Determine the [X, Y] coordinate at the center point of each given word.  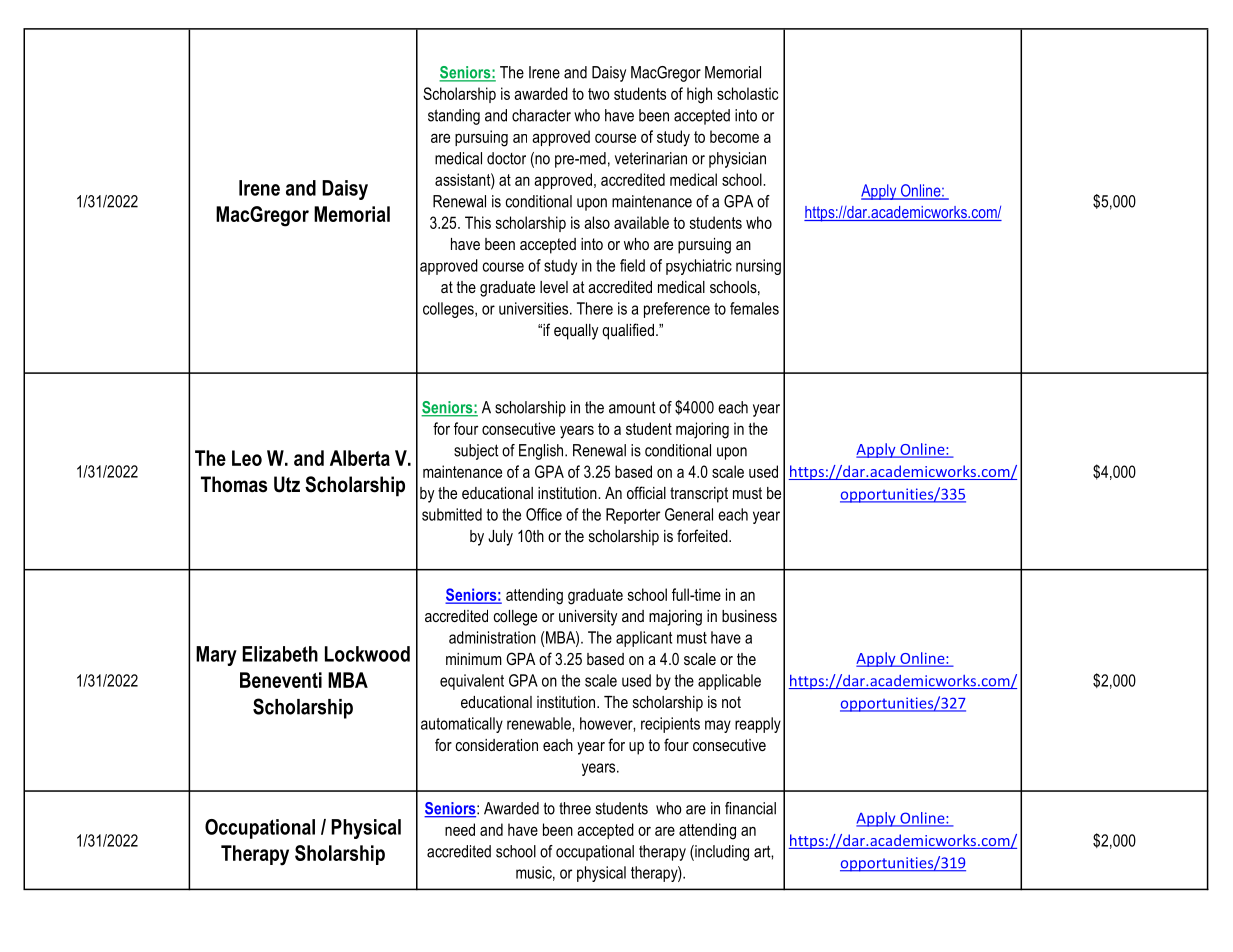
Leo [247, 458]
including [721, 853]
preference [677, 310]
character [541, 115]
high [699, 95]
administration [492, 637]
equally [576, 332]
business [749, 616]
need [460, 829]
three [575, 808]
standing [454, 117]
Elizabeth [280, 654]
